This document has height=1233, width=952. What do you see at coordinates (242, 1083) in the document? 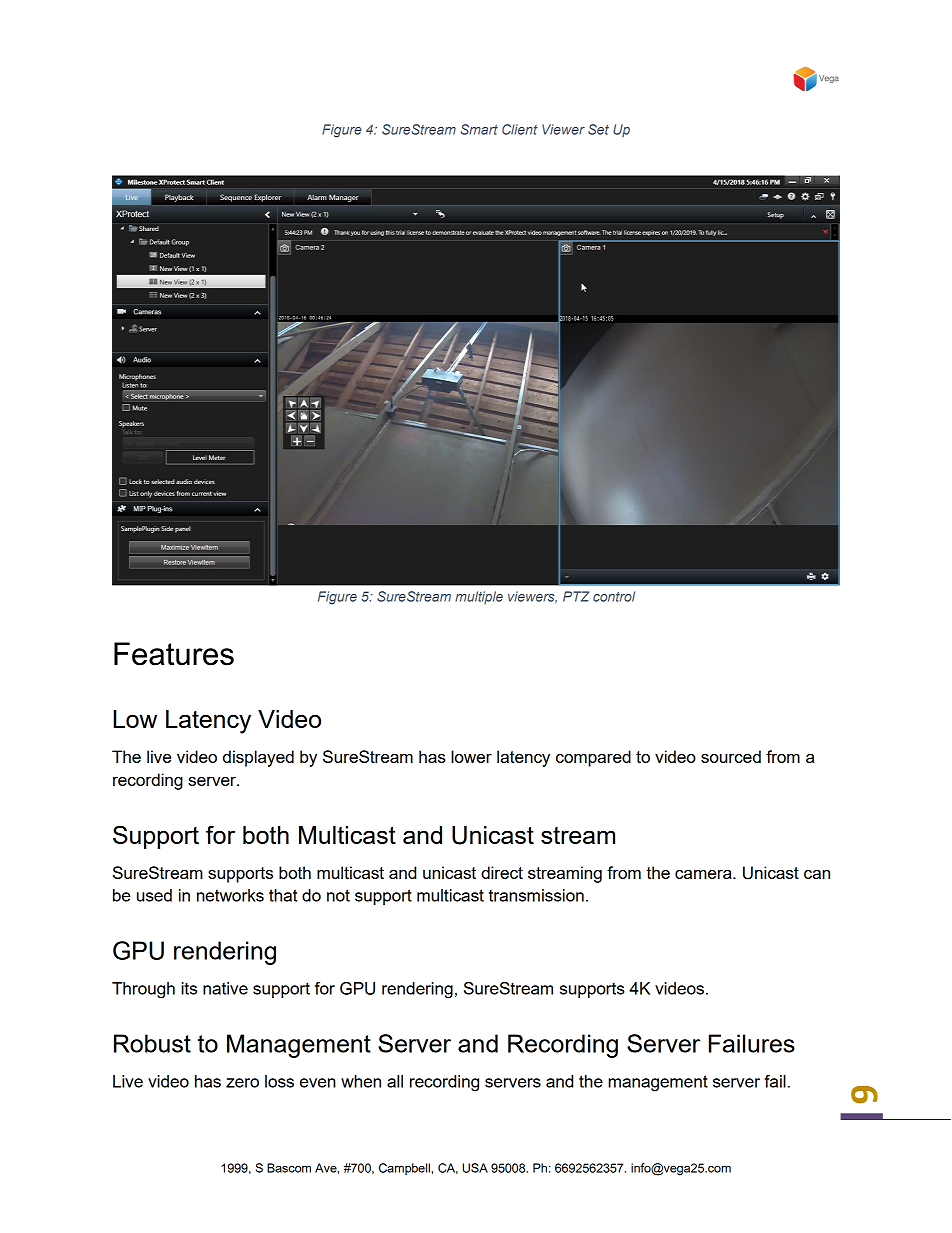
I see `zero` at bounding box center [242, 1083].
